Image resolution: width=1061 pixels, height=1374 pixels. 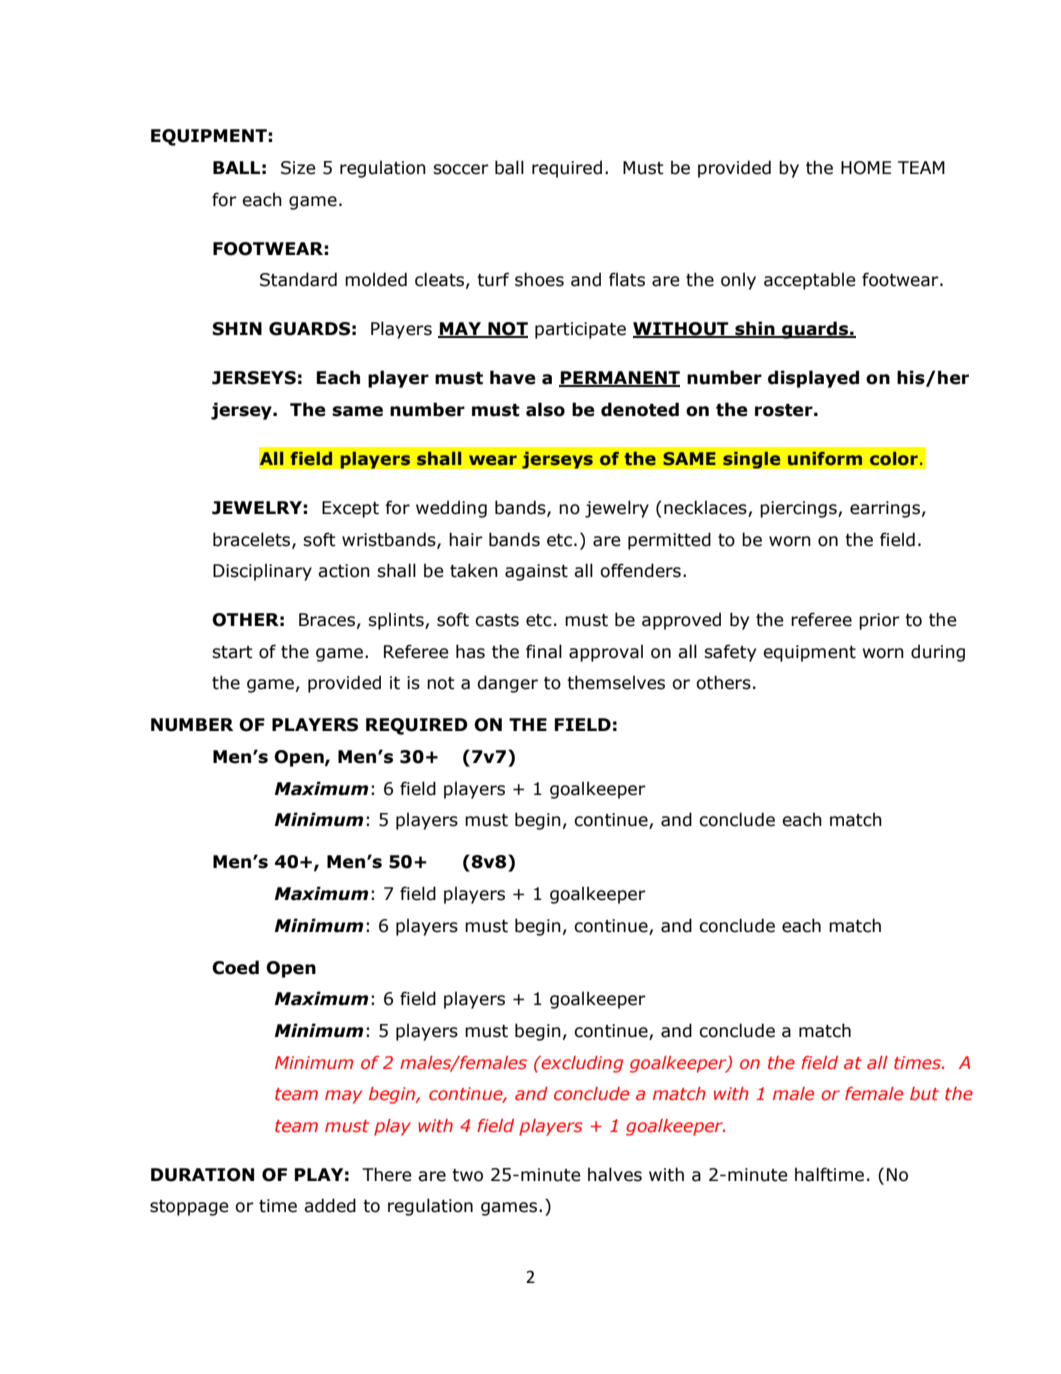 What do you see at coordinates (545, 409) in the screenshot?
I see `also` at bounding box center [545, 409].
